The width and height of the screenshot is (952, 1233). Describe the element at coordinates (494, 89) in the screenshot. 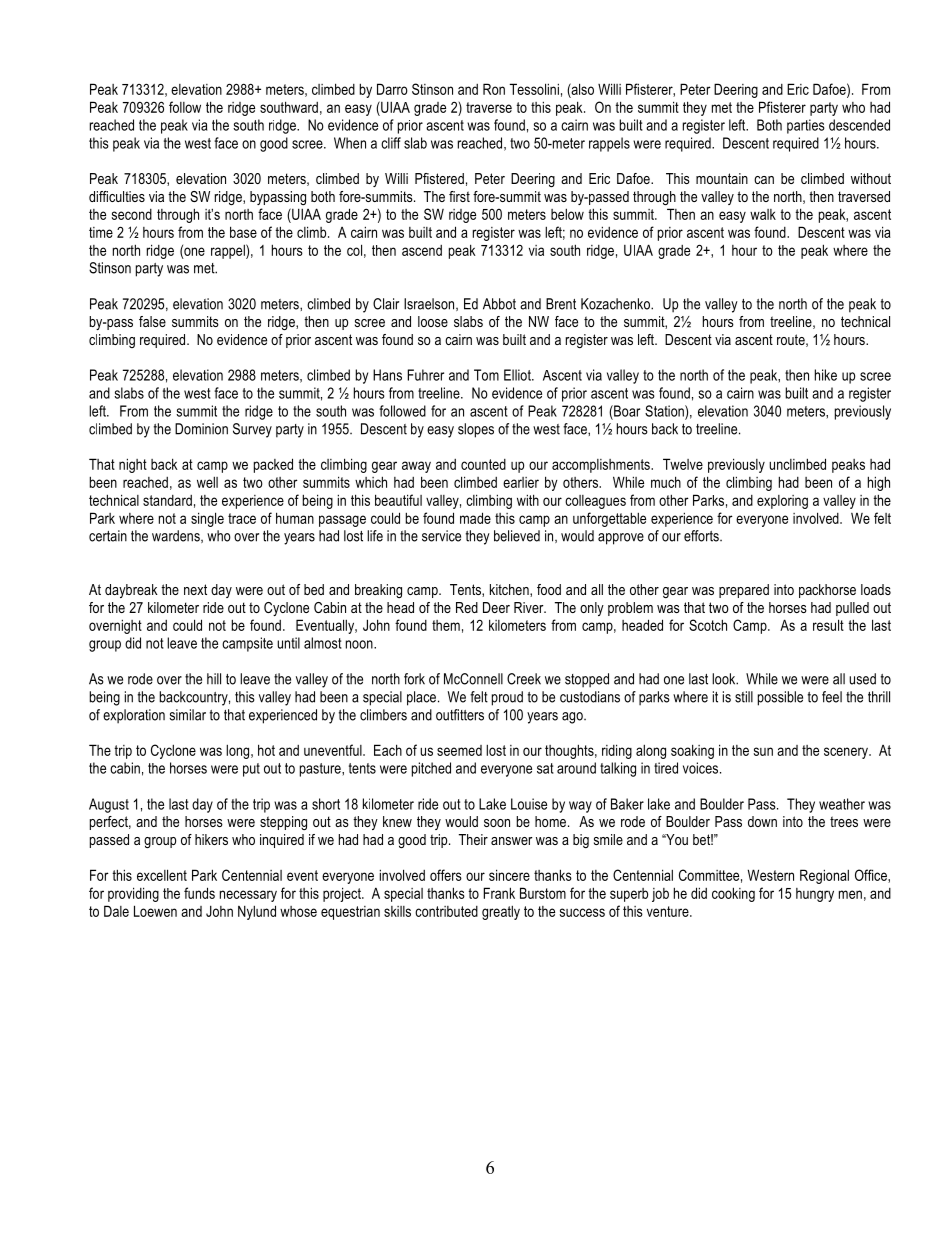

I see `Ron` at that location.
